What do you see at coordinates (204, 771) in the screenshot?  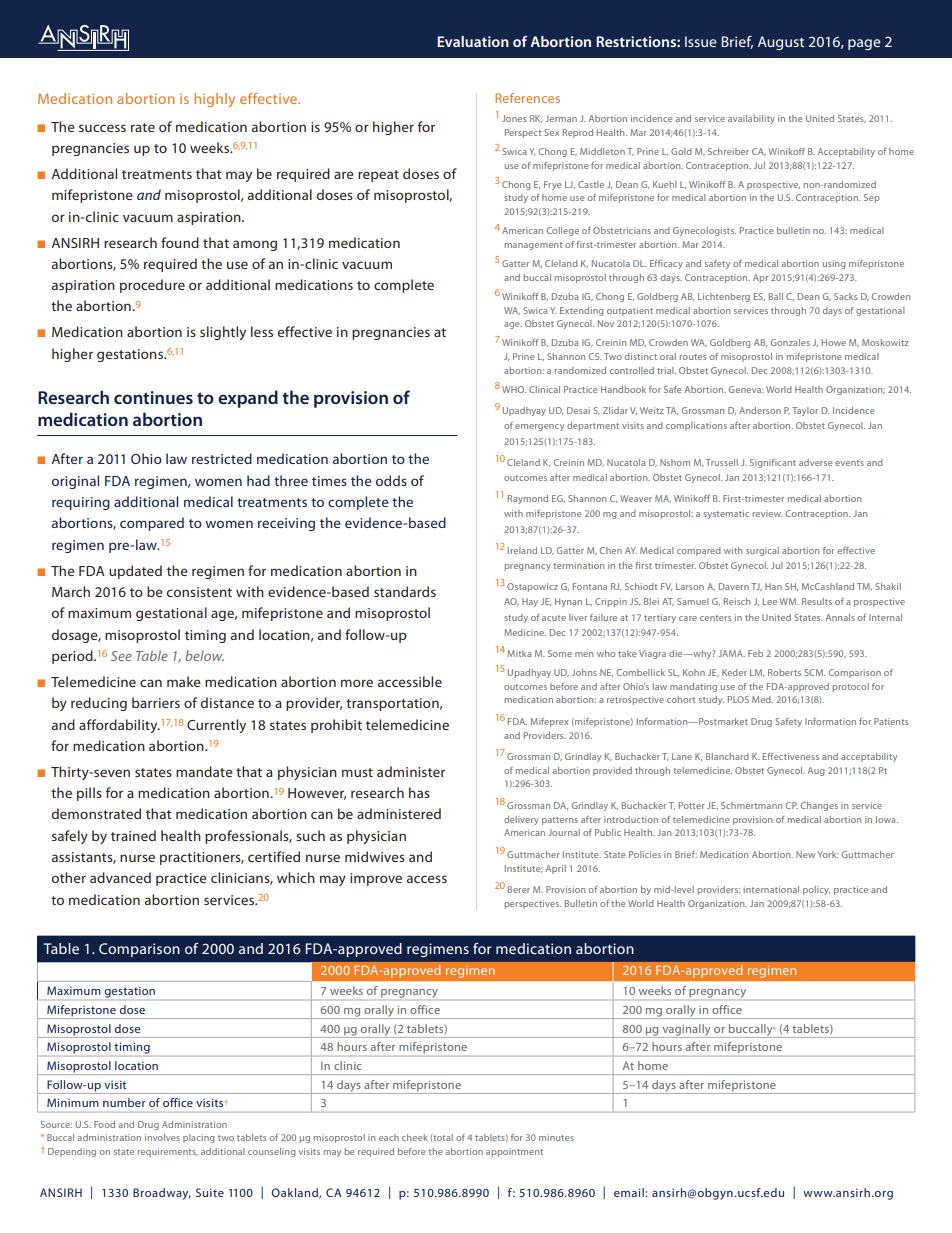 I see `mandate` at bounding box center [204, 771].
